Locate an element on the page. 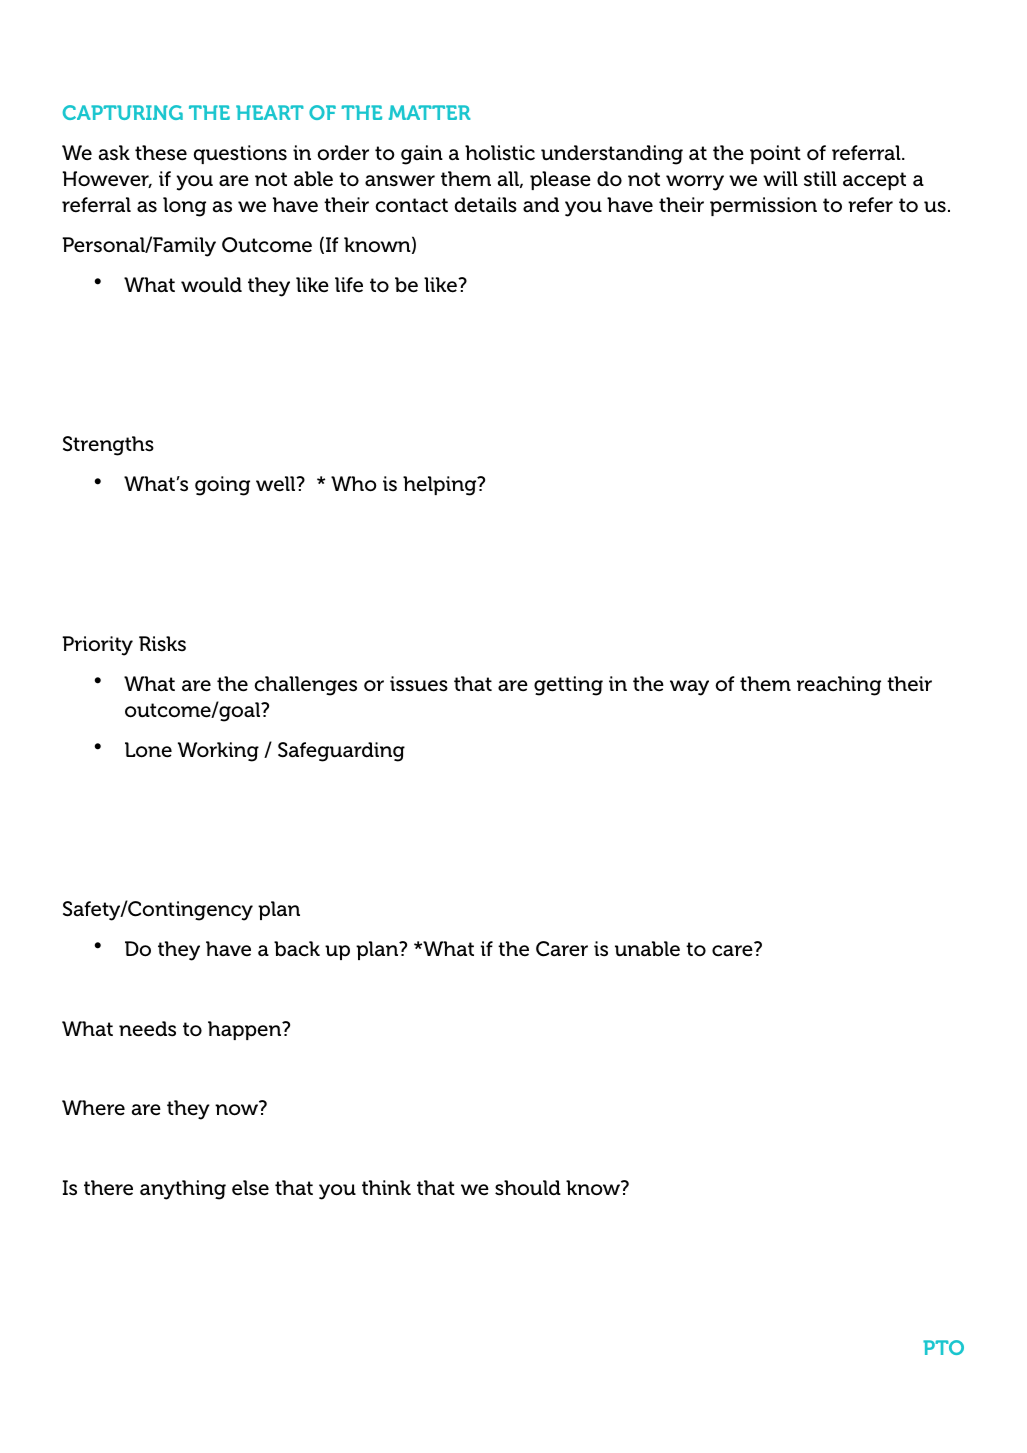 The image size is (1027, 1453). PTO is located at coordinates (943, 1347).
